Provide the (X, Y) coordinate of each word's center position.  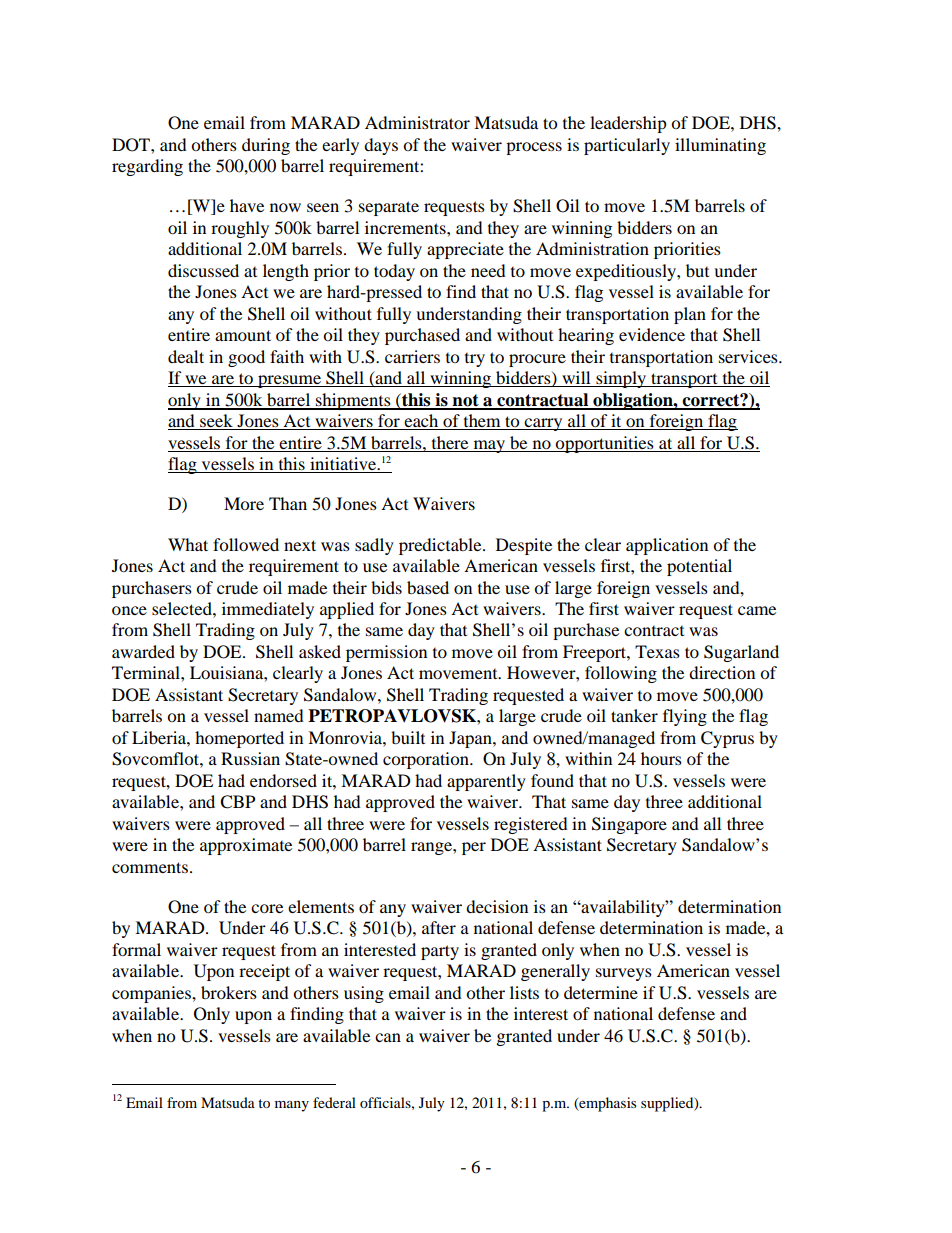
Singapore (629, 825)
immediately (268, 610)
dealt (186, 356)
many (292, 1106)
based (428, 587)
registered (531, 825)
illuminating (720, 146)
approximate (246, 846)
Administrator (417, 122)
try (475, 360)
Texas (657, 651)
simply (621, 379)
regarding (147, 167)
